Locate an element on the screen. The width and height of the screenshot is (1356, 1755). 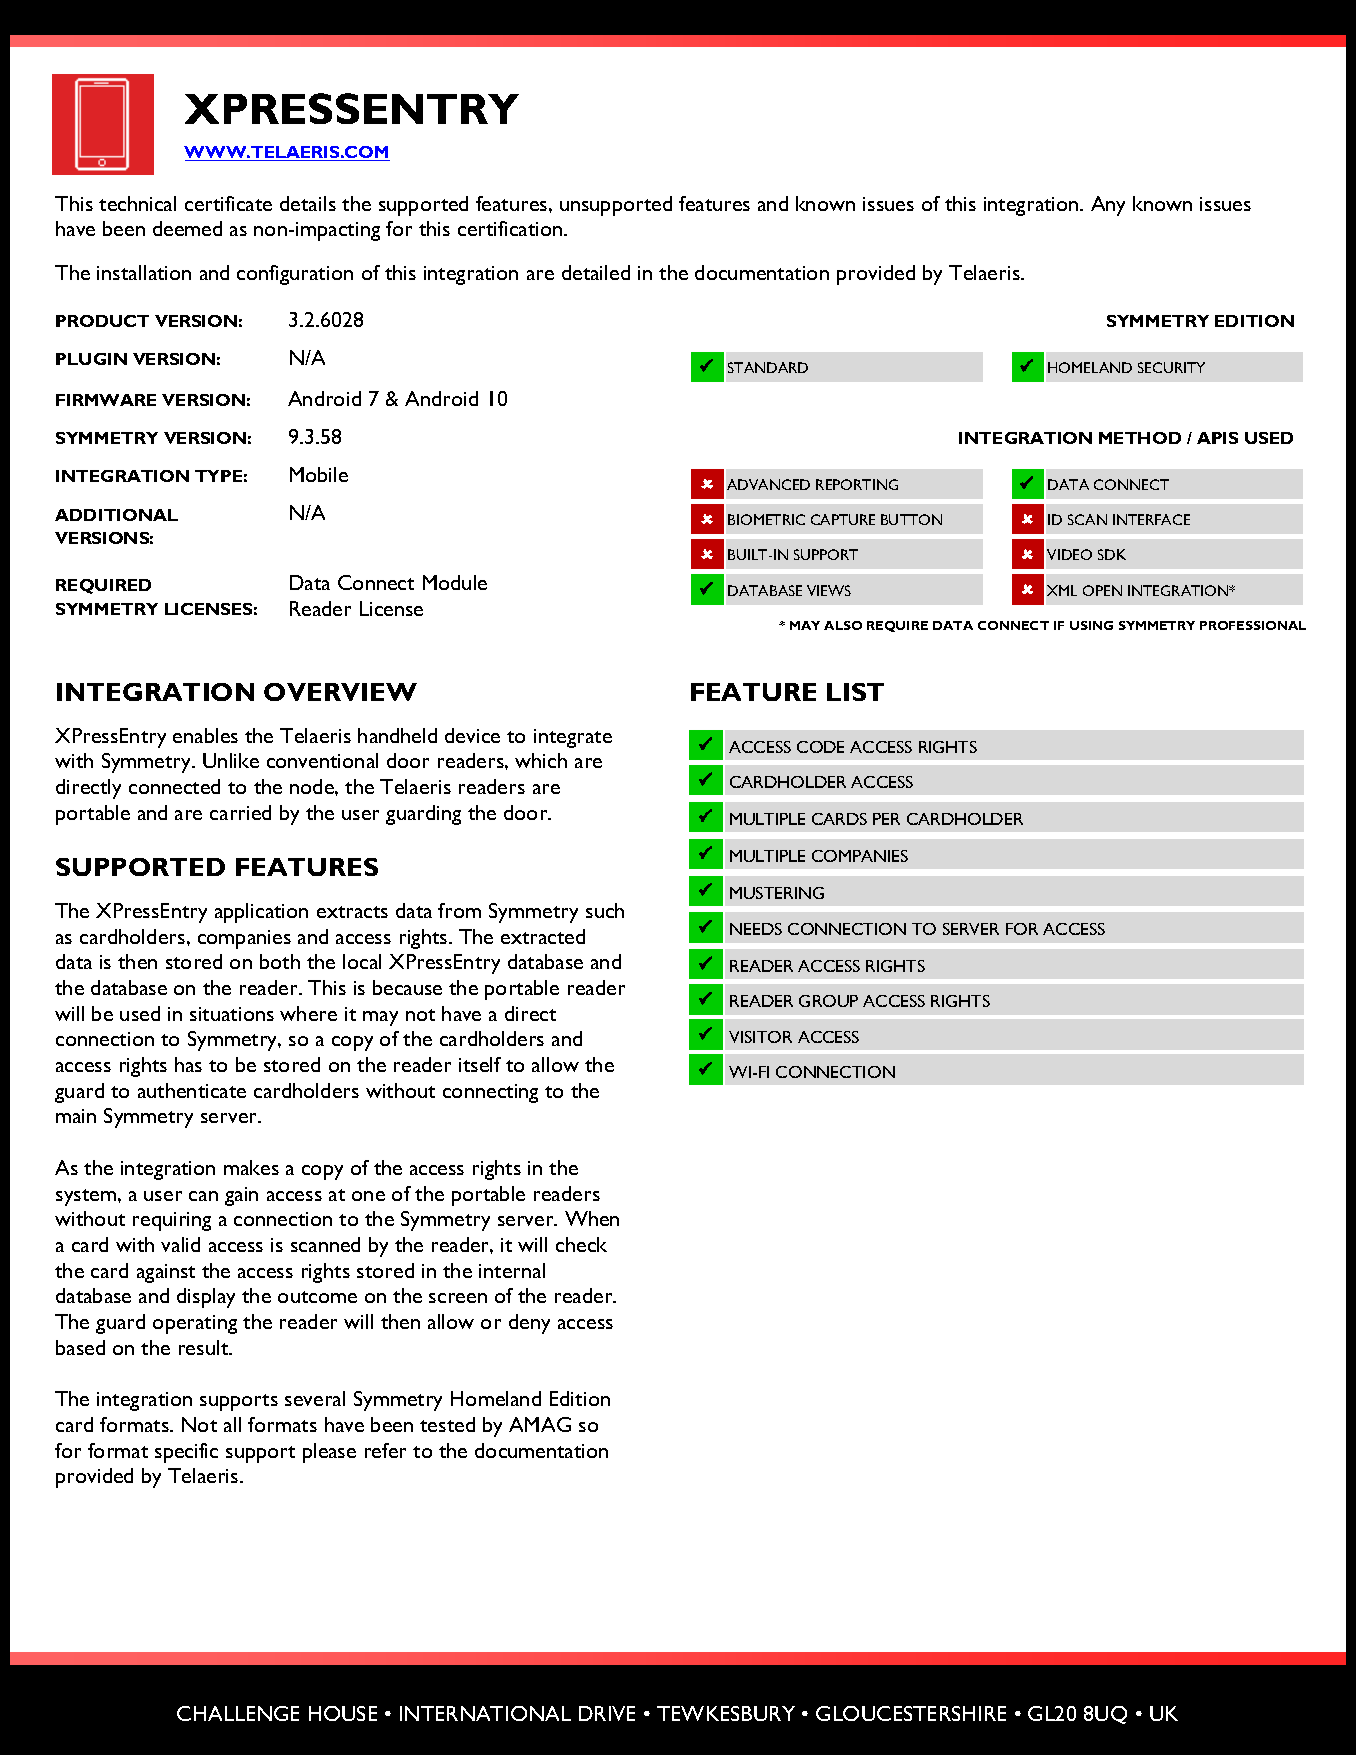
GROUP is located at coordinates (828, 1001).
